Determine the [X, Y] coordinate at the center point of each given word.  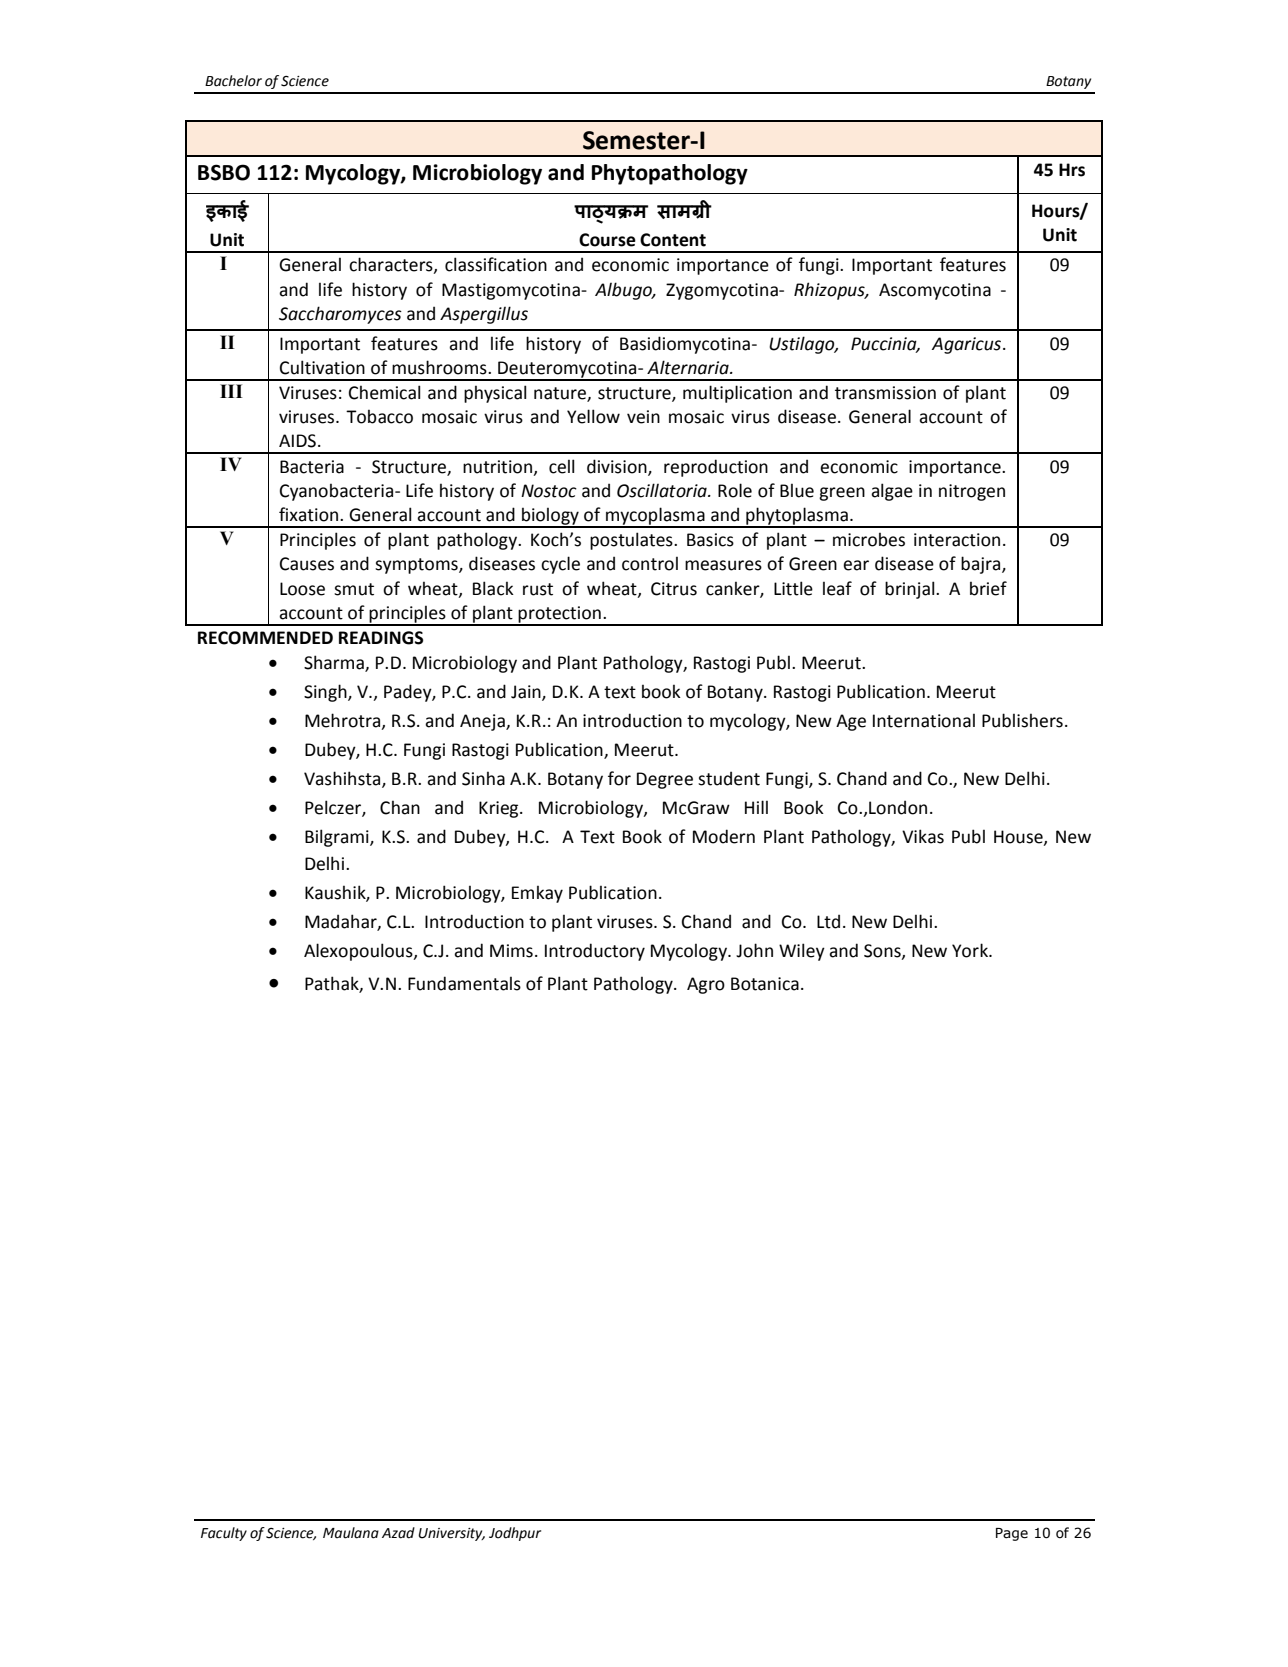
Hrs [1072, 170]
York [971, 950]
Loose [302, 589]
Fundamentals [464, 983]
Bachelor [233, 81]
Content [673, 240]
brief [988, 588]
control [650, 563]
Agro [706, 985]
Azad [398, 1533]
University [451, 1534]
